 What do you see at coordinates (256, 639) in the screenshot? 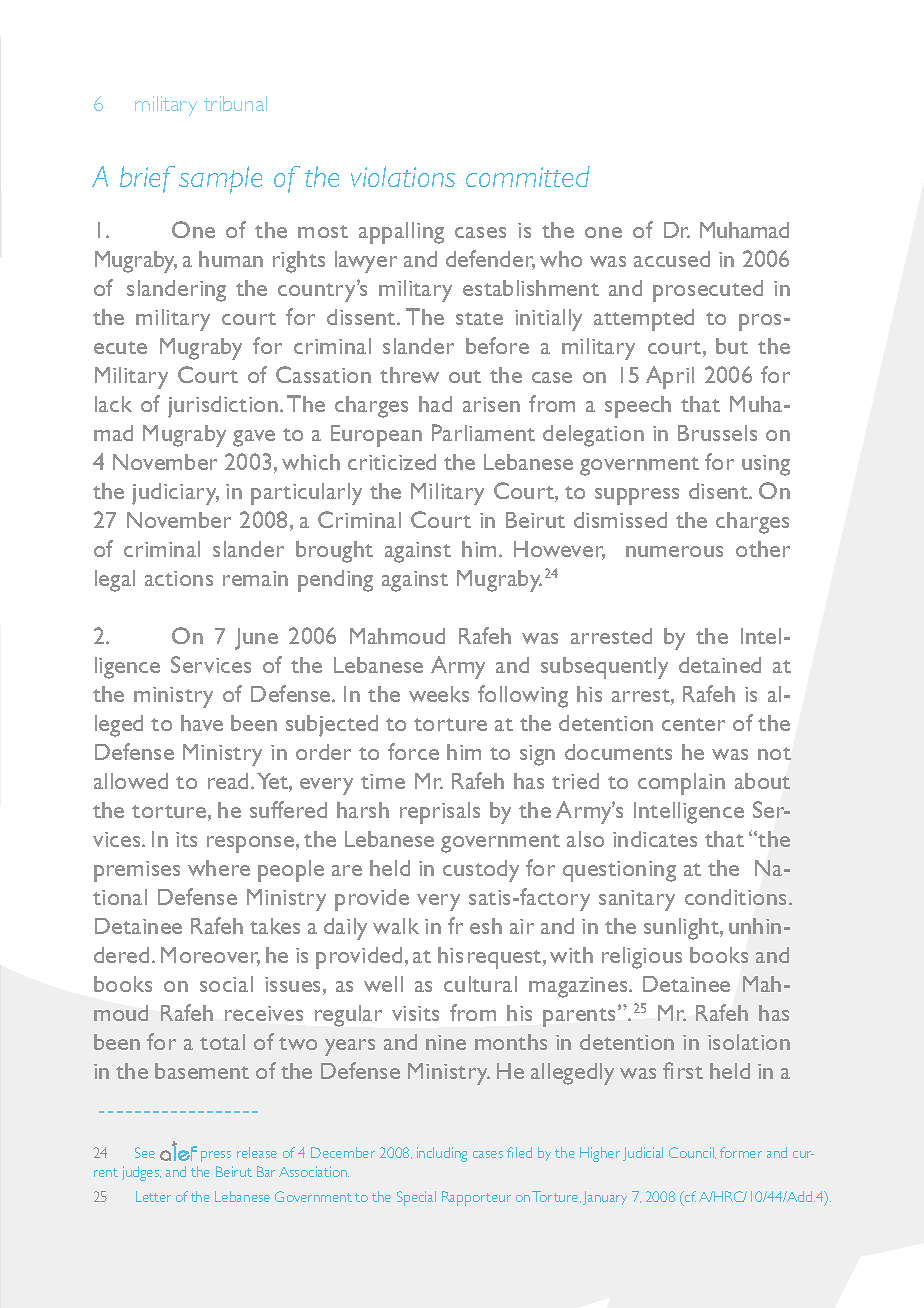
I see `June` at bounding box center [256, 639].
